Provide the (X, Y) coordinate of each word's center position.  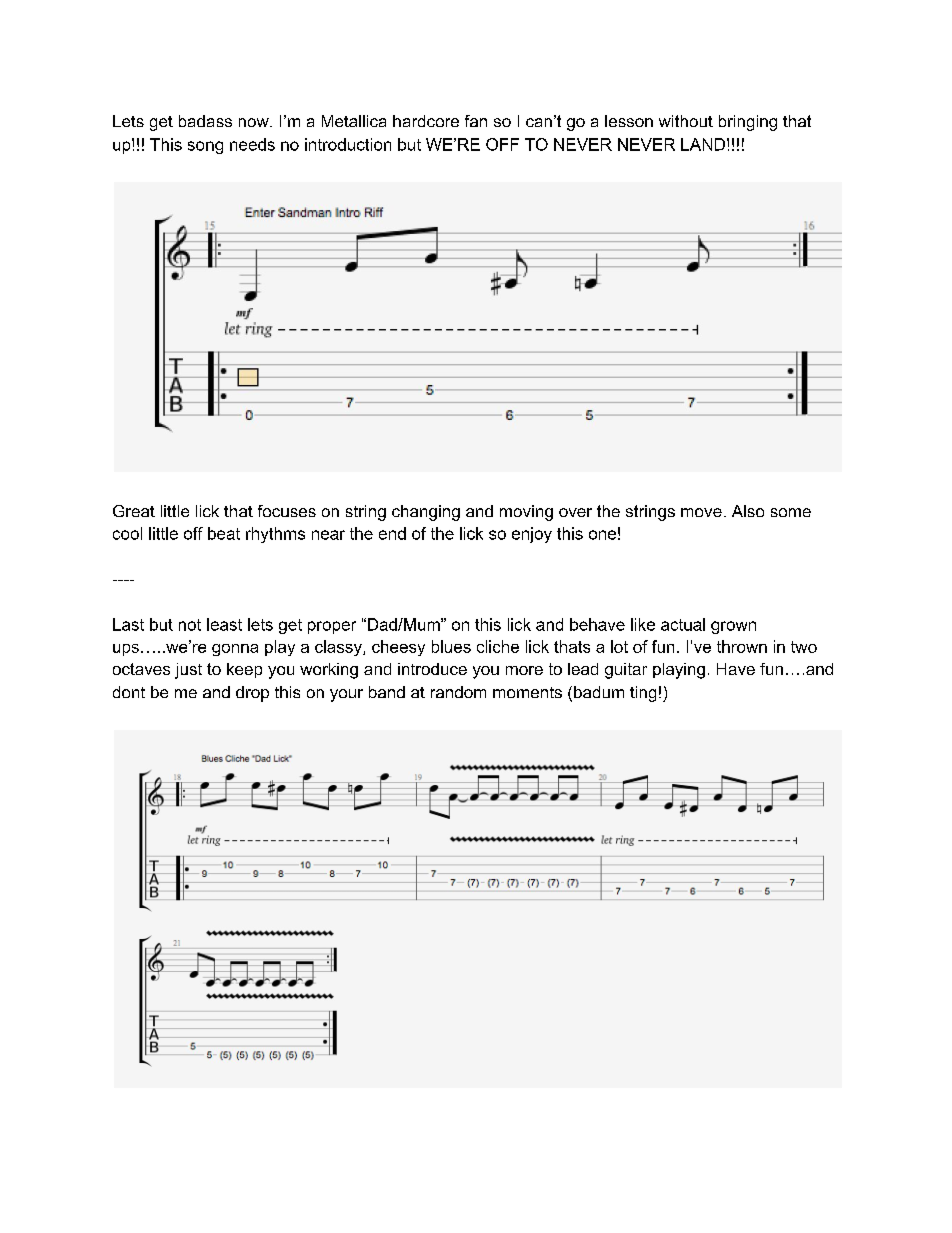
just (188, 671)
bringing (748, 123)
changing (426, 513)
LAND (703, 144)
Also (748, 511)
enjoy (532, 535)
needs (252, 144)
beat (224, 533)
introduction (348, 144)
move (701, 512)
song (205, 147)
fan (476, 121)
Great (134, 511)
